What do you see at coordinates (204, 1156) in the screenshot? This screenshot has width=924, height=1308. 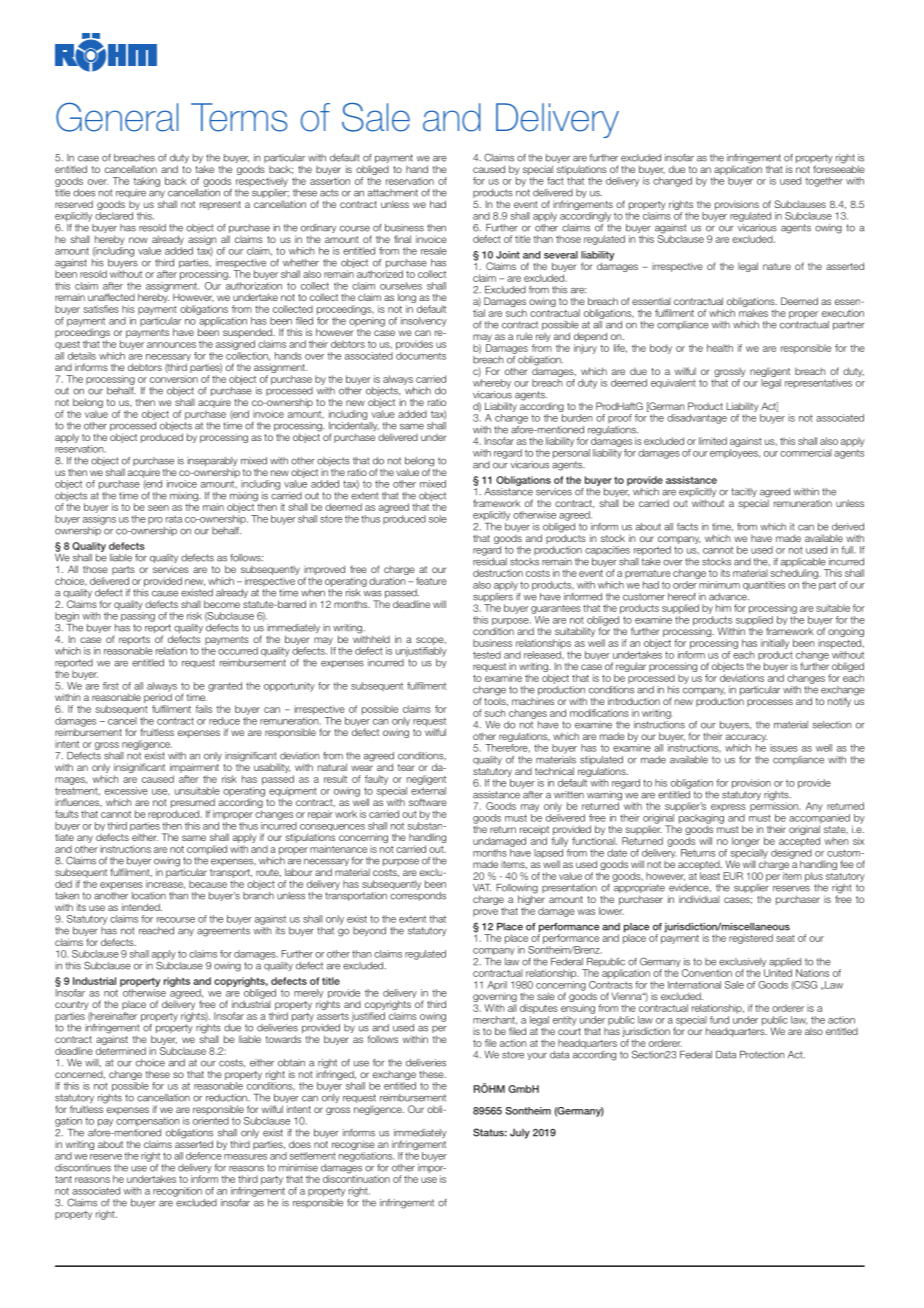 I see `defence` at bounding box center [204, 1156].
